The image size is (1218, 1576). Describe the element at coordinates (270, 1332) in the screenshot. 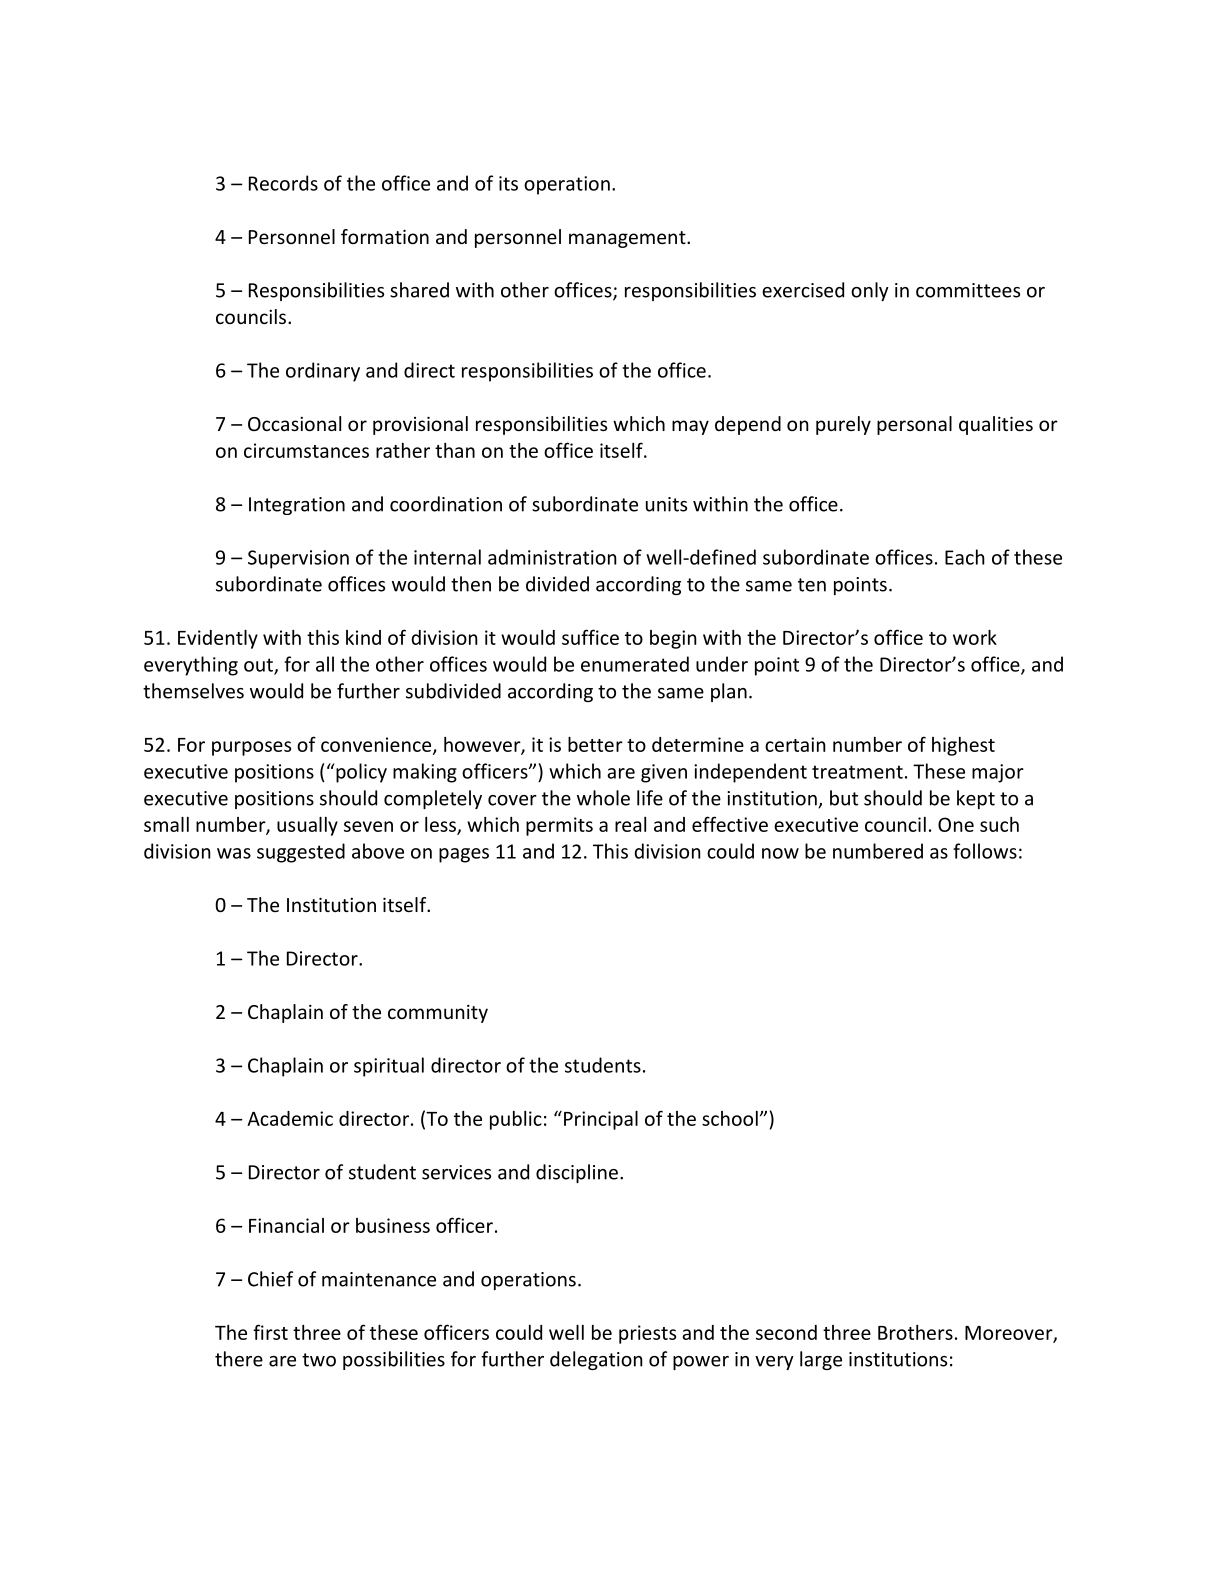

I see `first` at that location.
